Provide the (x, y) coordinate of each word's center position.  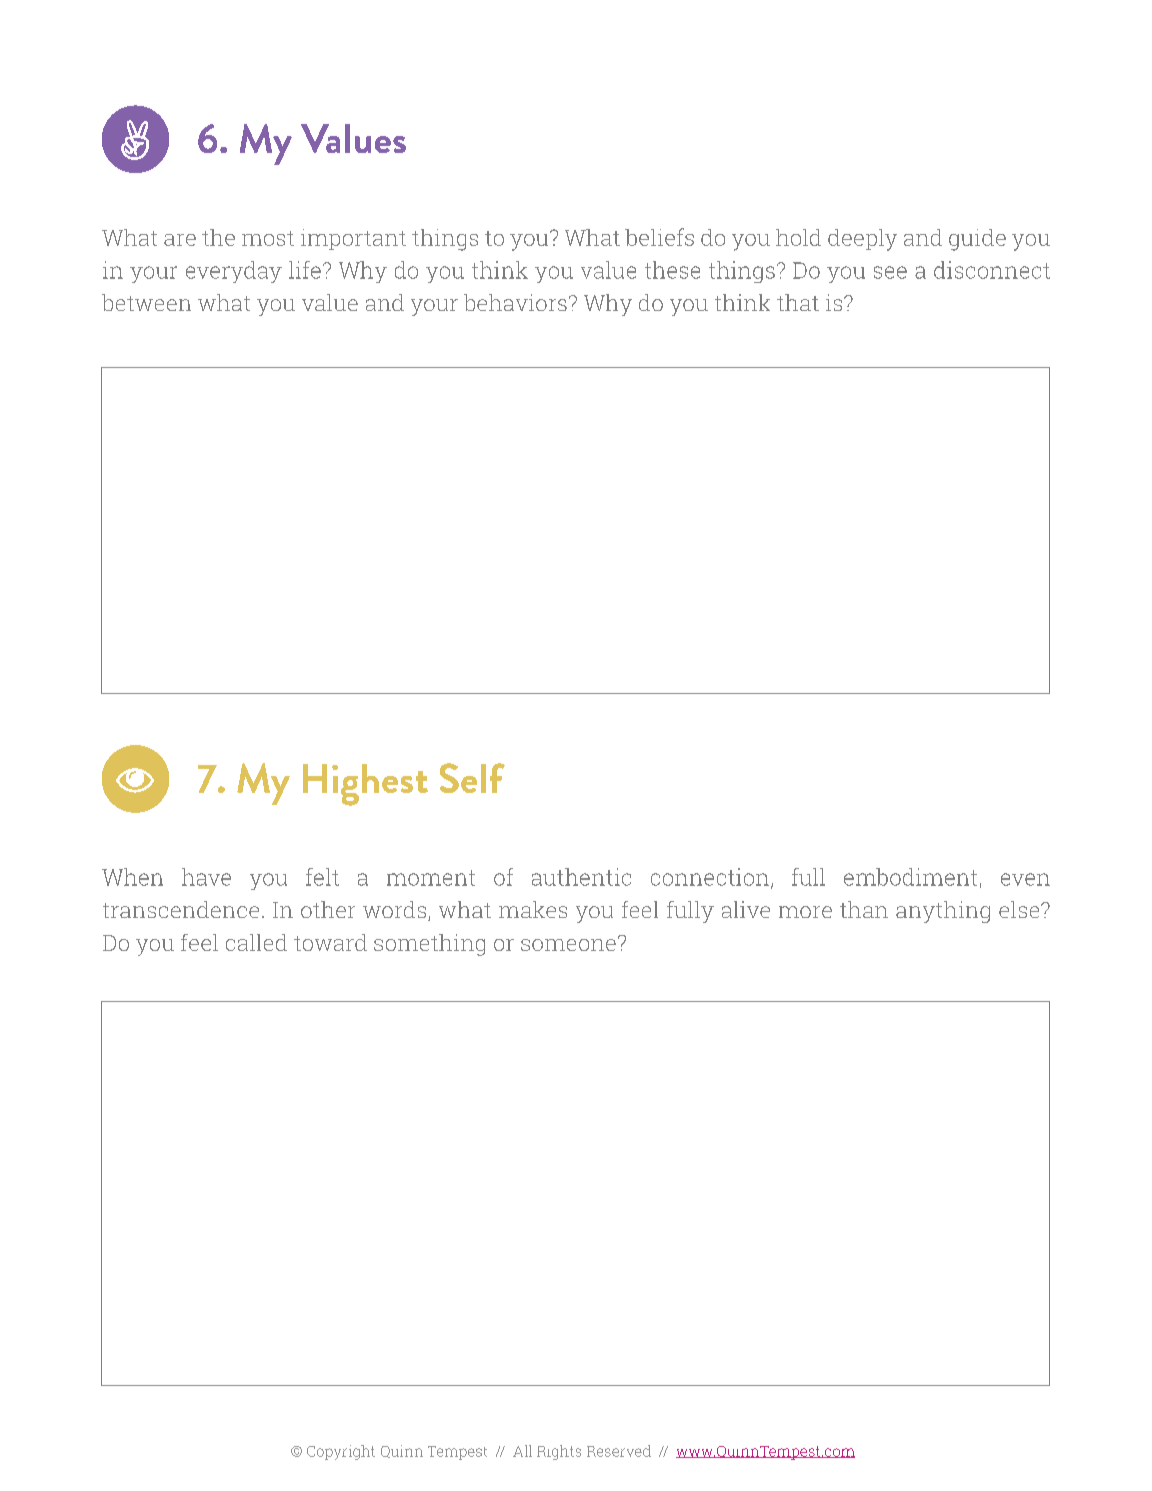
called (256, 942)
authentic (581, 877)
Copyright (341, 1452)
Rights (559, 1452)
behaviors (515, 302)
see (890, 272)
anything (943, 912)
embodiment (910, 877)
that (798, 302)
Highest (365, 785)
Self (472, 778)
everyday (234, 272)
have (206, 877)
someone (568, 945)
